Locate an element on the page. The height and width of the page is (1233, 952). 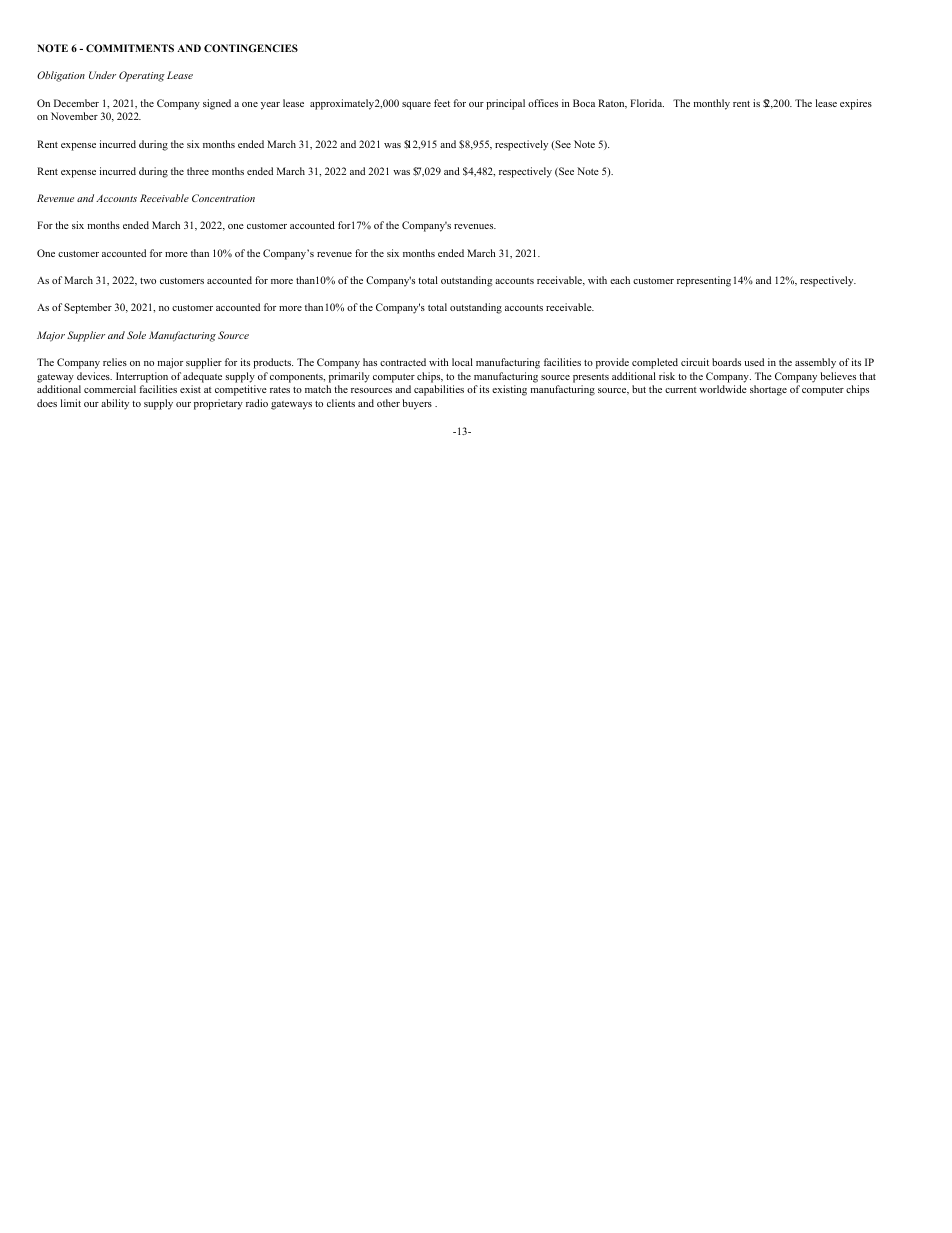
monthly is located at coordinates (712, 104).
